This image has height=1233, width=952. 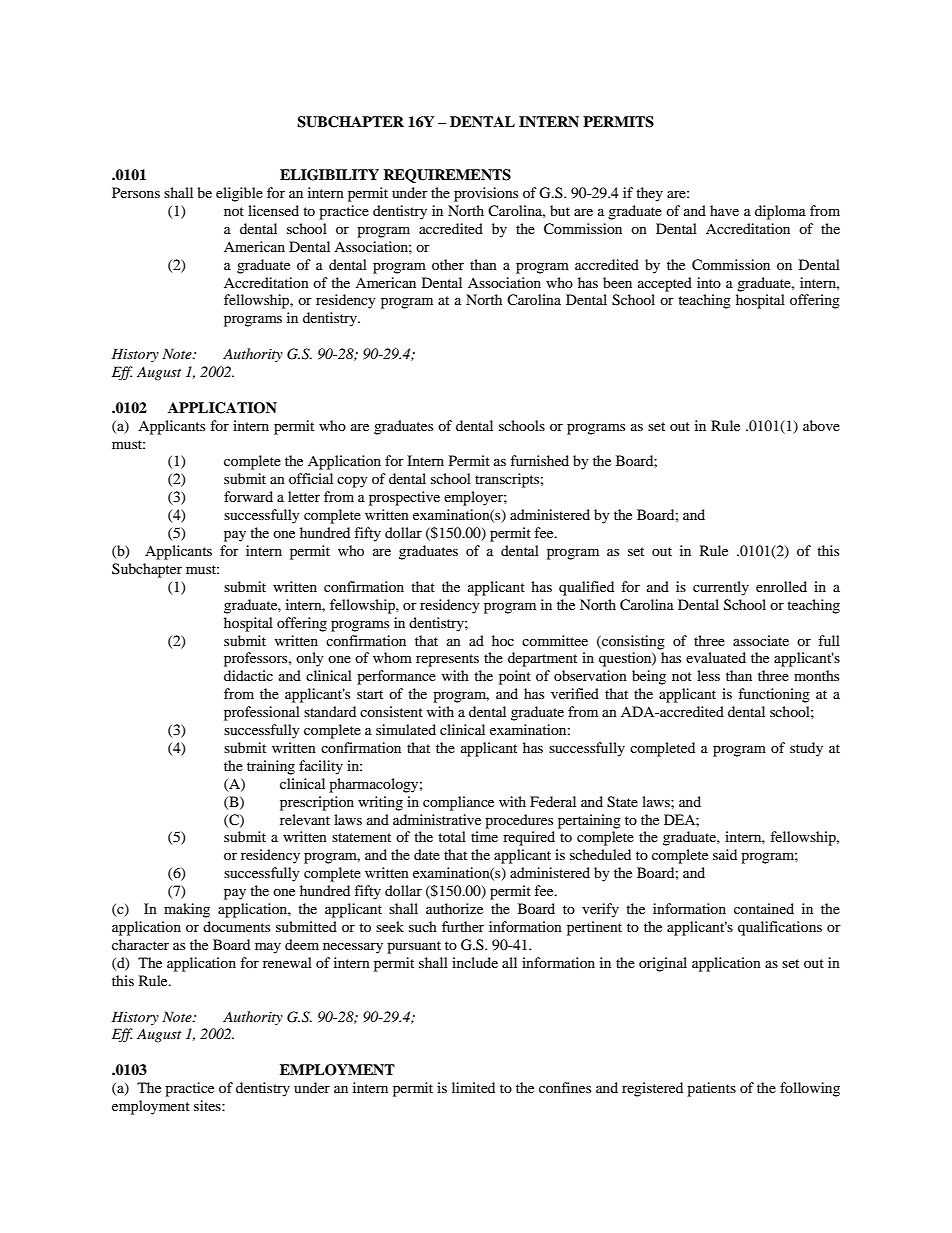 What do you see at coordinates (239, 194) in the image?
I see `eligible` at bounding box center [239, 194].
